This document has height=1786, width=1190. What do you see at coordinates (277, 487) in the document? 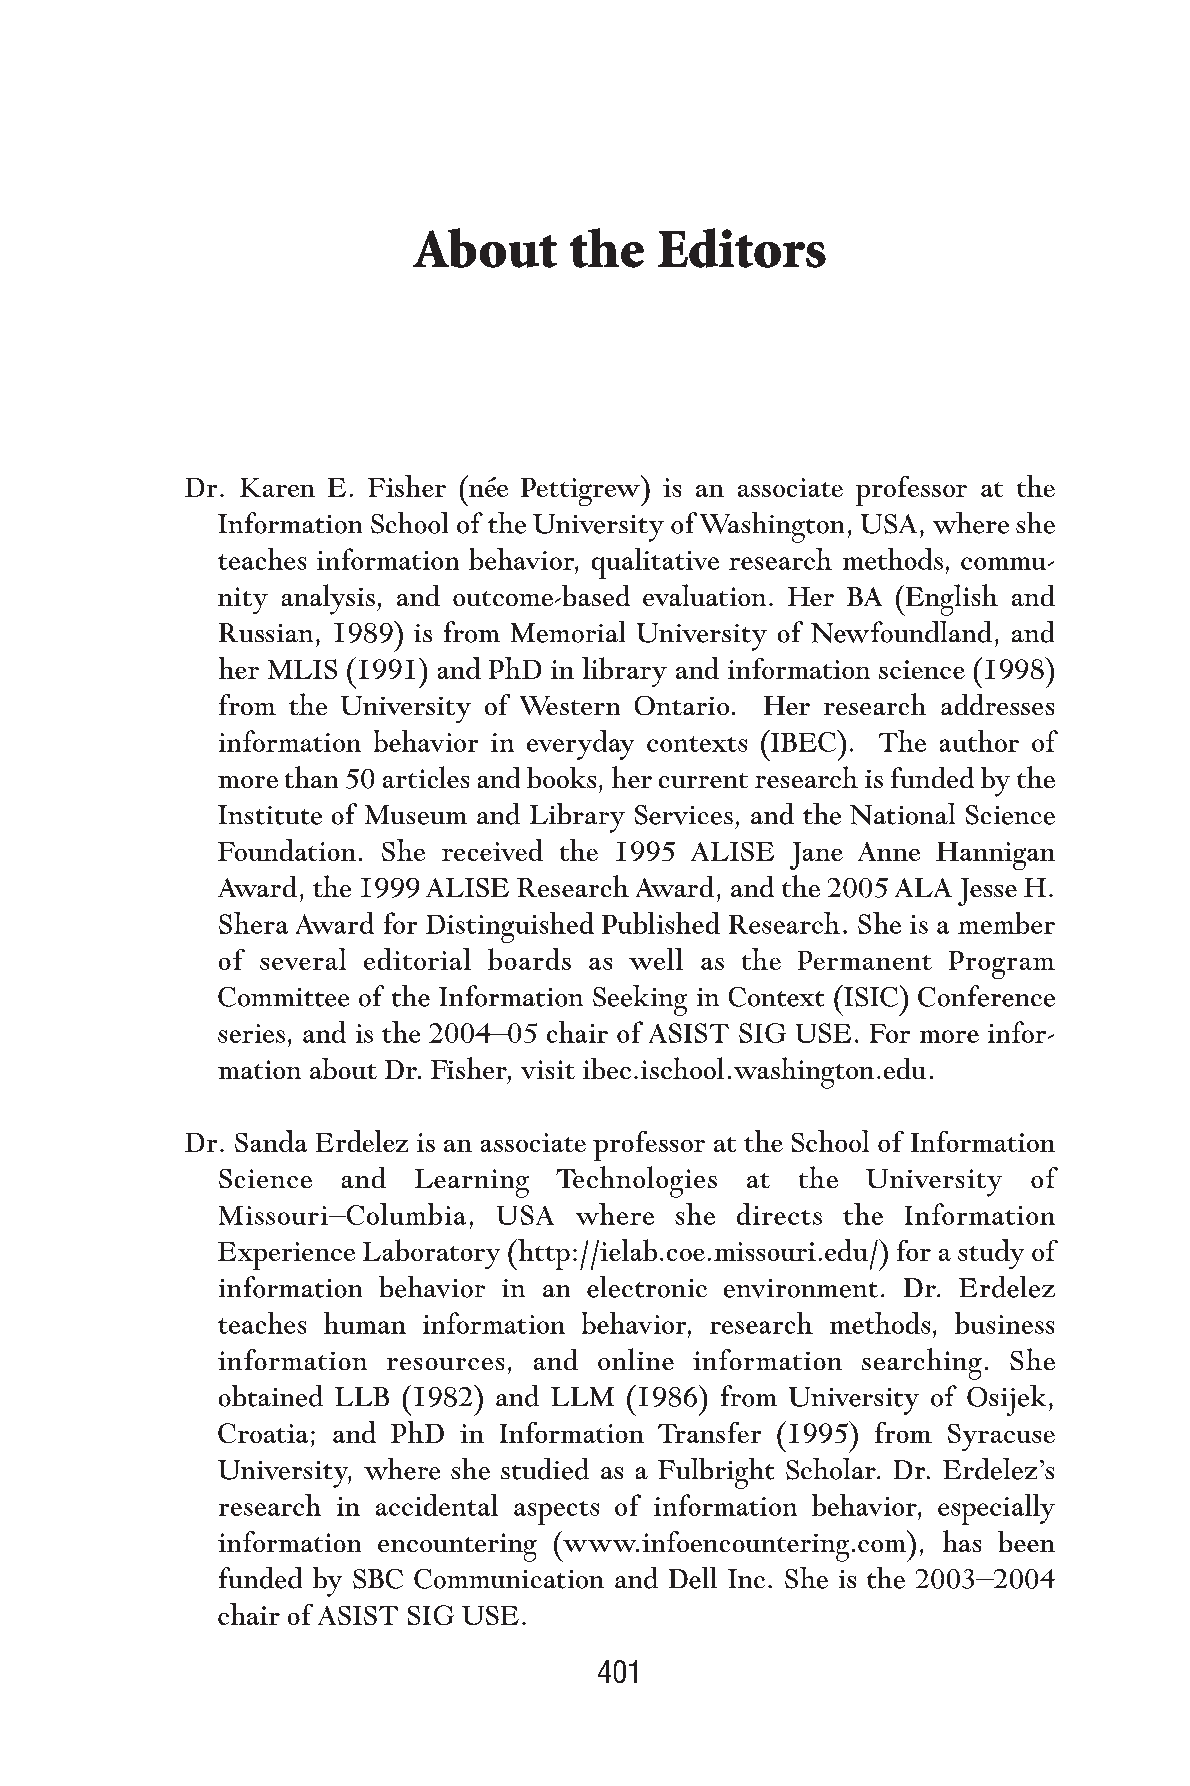
I see `Karen` at bounding box center [277, 487].
